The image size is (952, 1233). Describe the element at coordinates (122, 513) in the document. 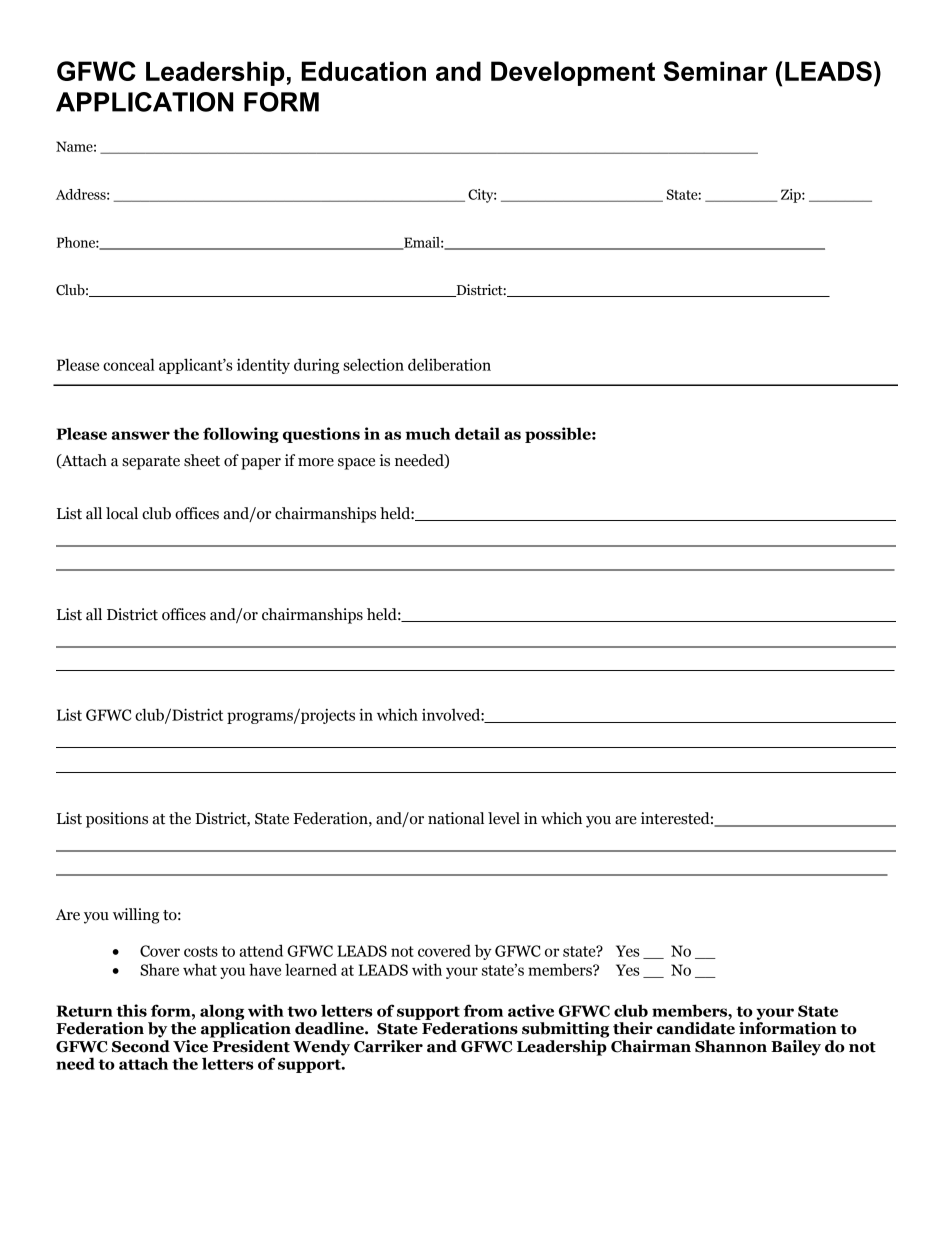

I see `local` at that location.
